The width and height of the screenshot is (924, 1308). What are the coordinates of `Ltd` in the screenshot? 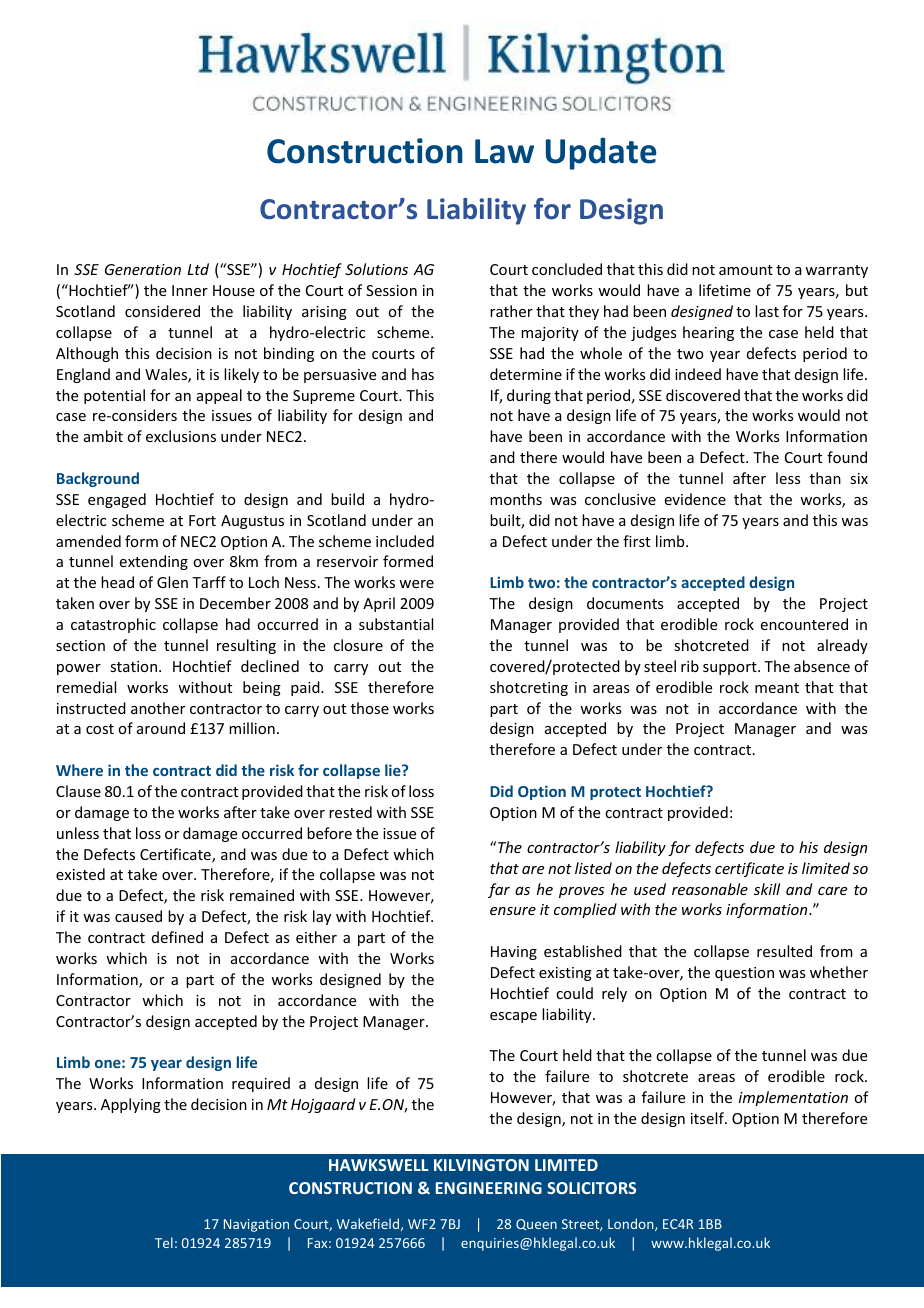 It's located at (198, 269).
